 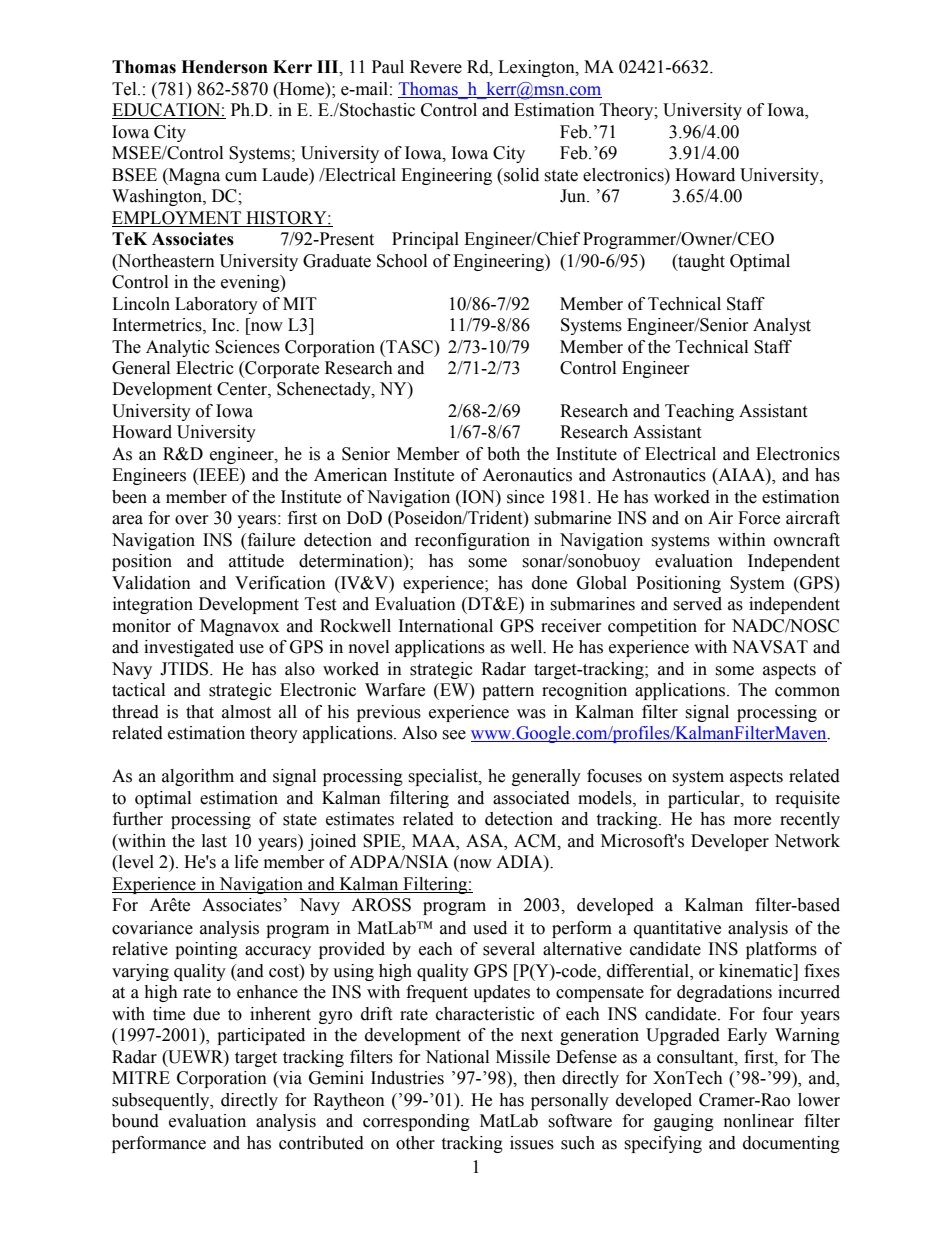 What do you see at coordinates (224, 67) in the page?
I see `Henderson` at bounding box center [224, 67].
